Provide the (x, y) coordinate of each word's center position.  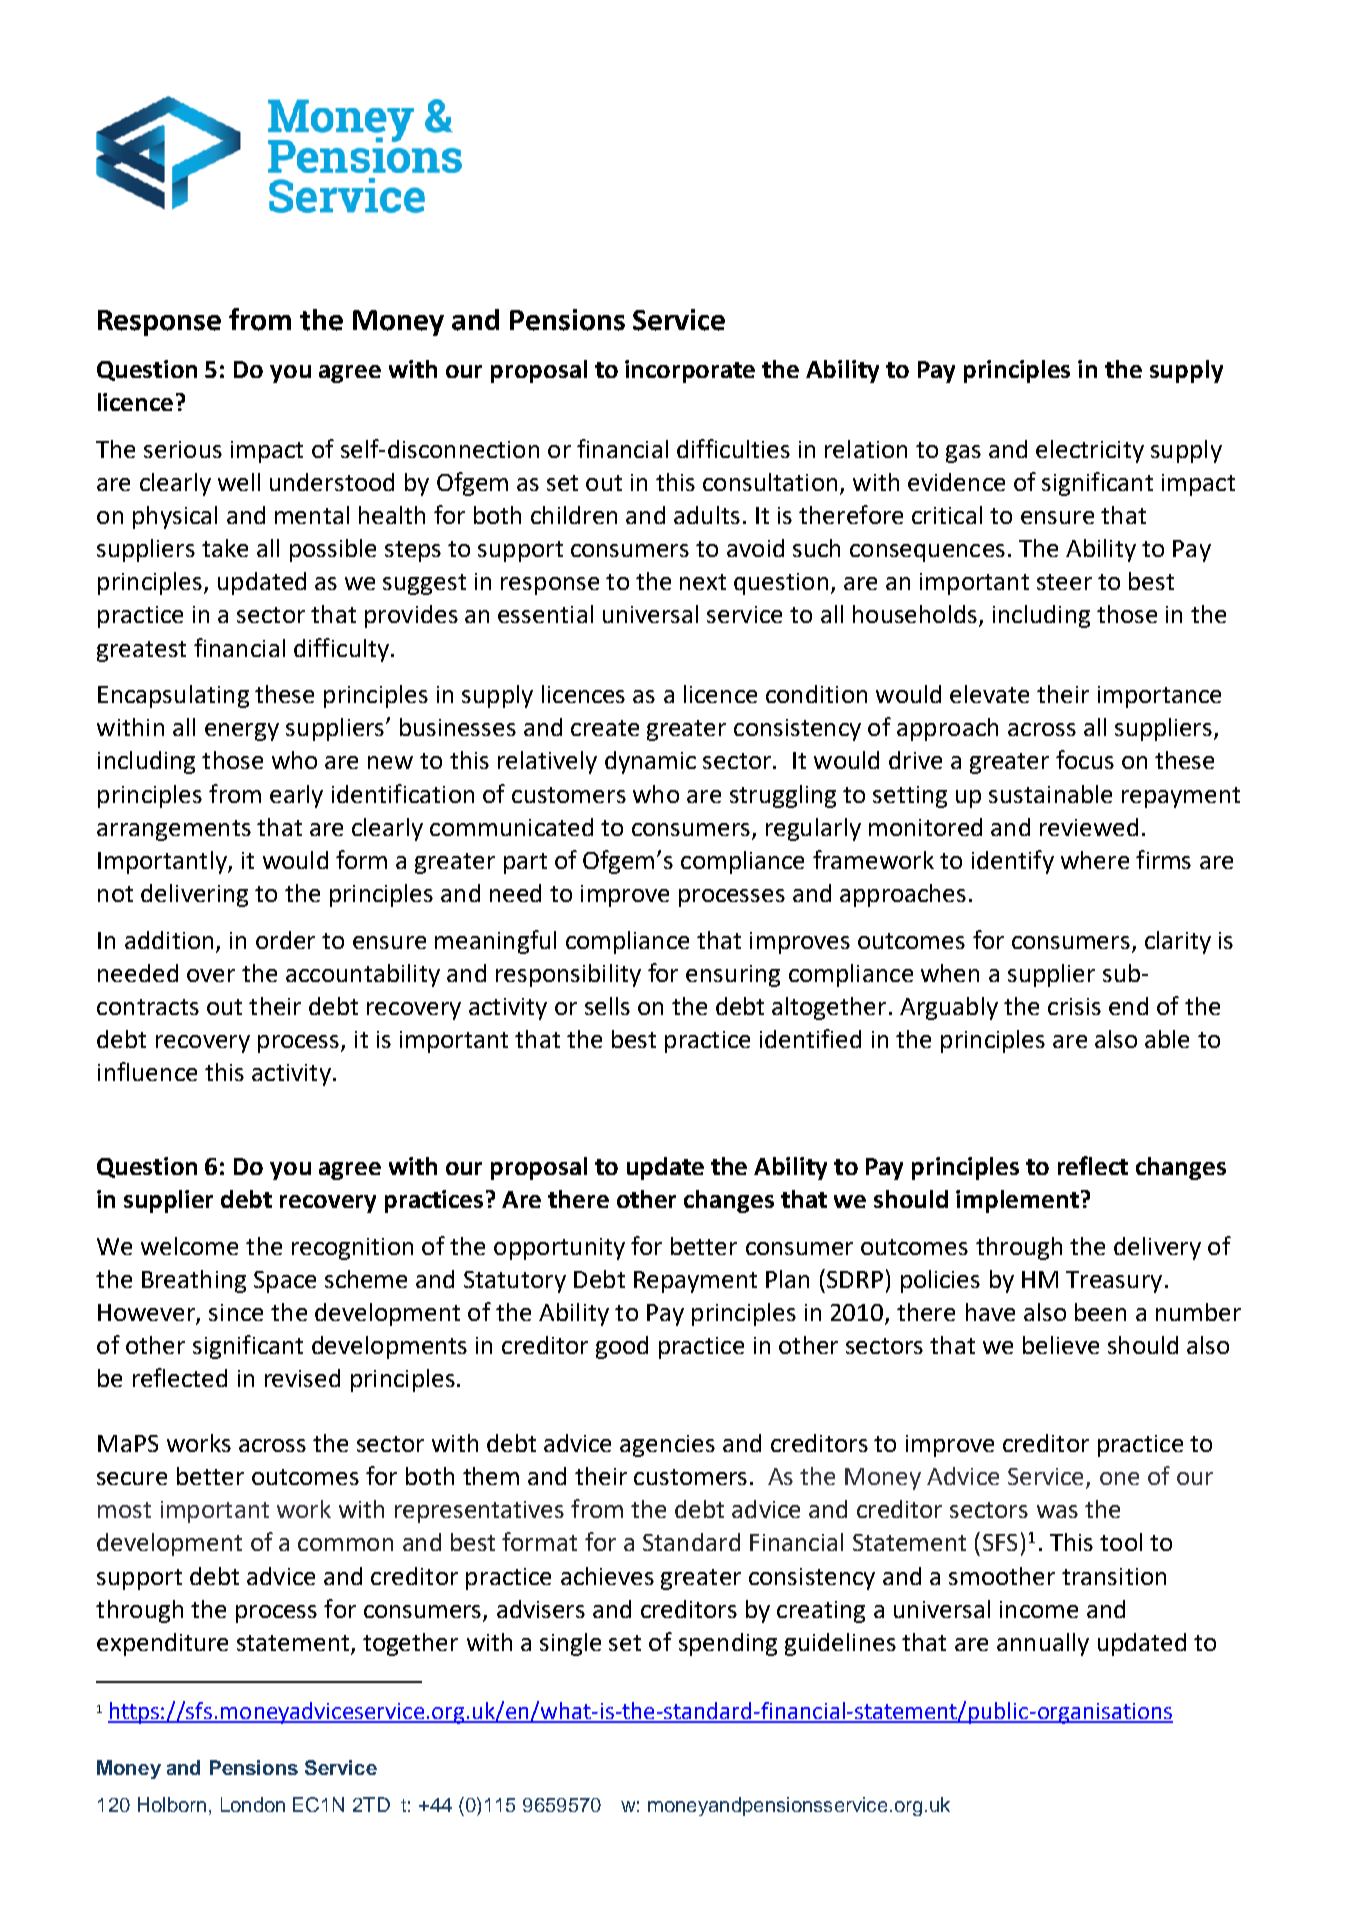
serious (183, 449)
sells (607, 1006)
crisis (1074, 1006)
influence (147, 1071)
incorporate (690, 371)
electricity (1090, 451)
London (253, 1804)
